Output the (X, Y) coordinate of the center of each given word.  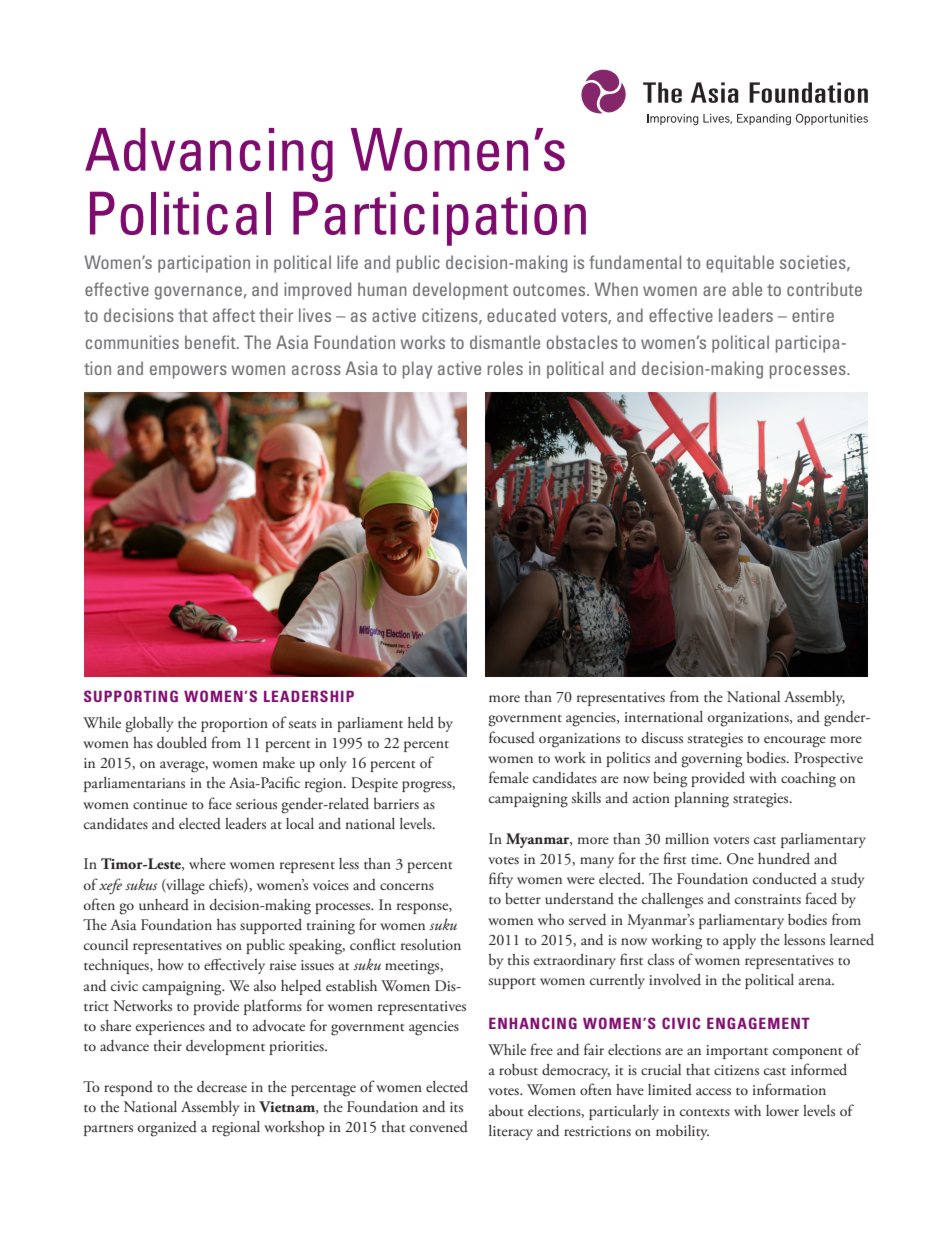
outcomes (550, 290)
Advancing (209, 155)
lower (782, 1110)
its (456, 1107)
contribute (824, 289)
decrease (222, 1087)
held (421, 723)
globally (149, 725)
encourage (795, 742)
